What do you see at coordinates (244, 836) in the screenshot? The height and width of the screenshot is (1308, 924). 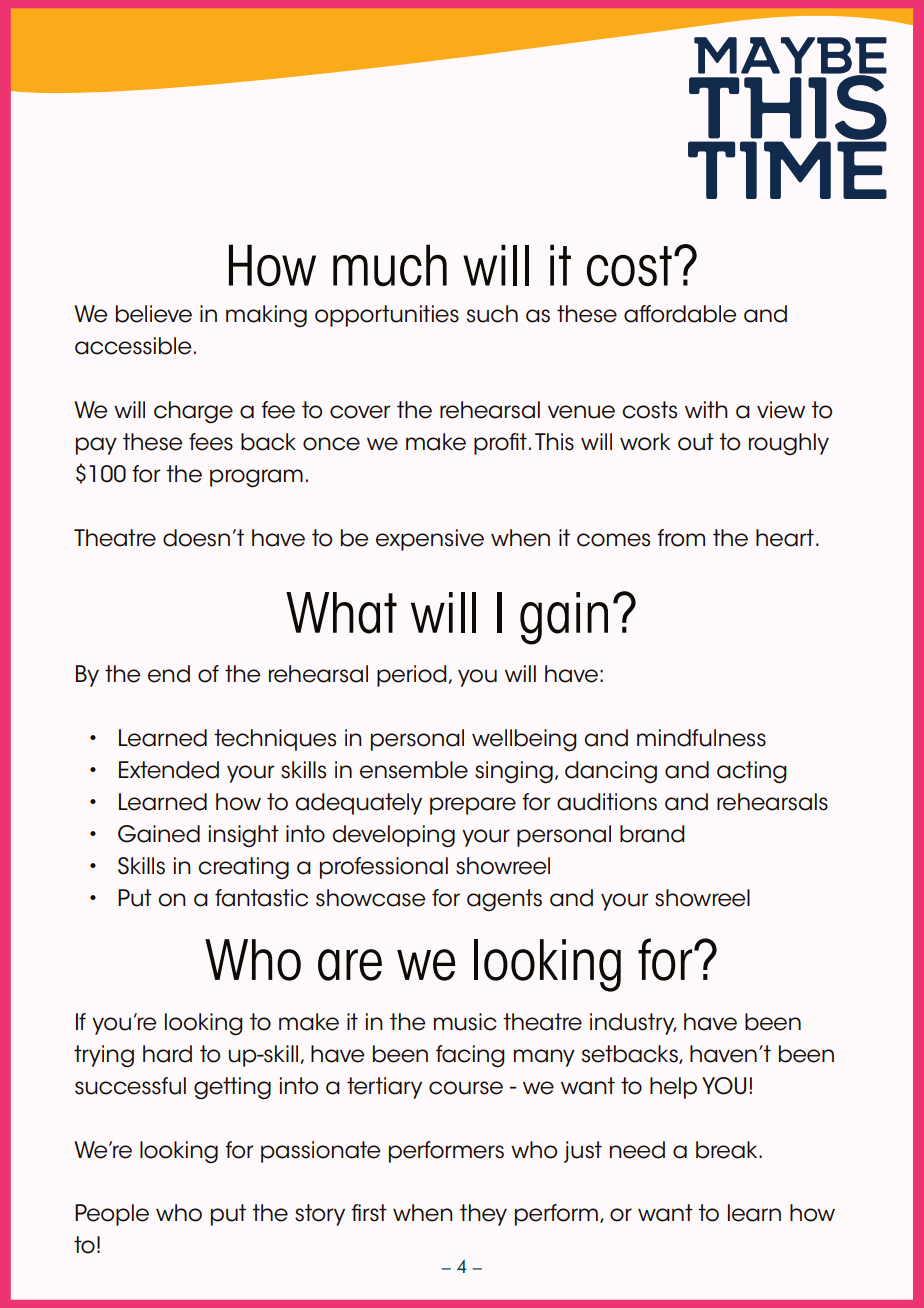 I see `insight` at bounding box center [244, 836].
